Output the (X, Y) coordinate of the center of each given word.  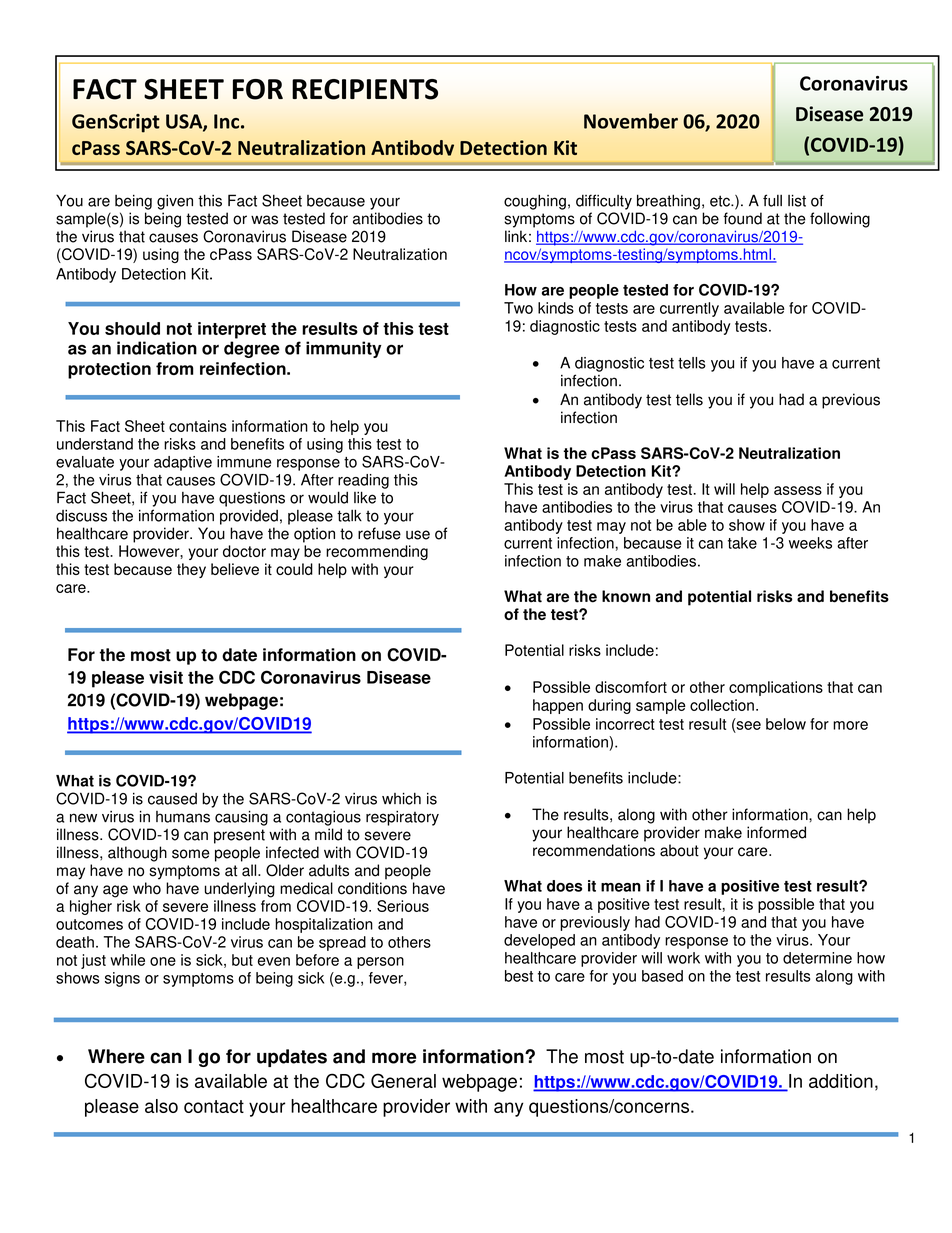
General (403, 1080)
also (161, 1106)
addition (841, 1081)
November (631, 121)
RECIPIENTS (365, 89)
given (175, 202)
